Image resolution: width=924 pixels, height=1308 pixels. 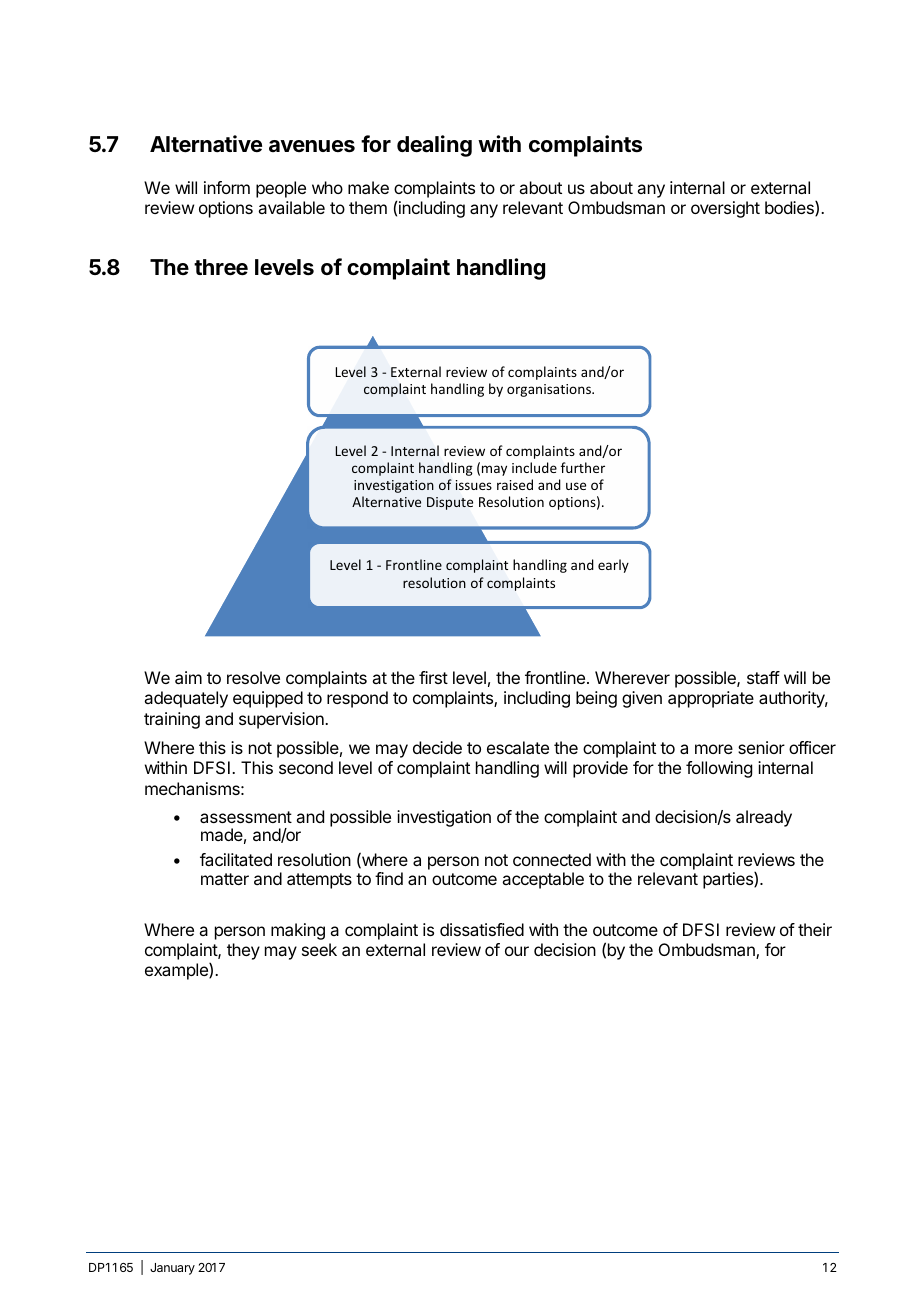 I want to click on their, so click(x=815, y=929).
